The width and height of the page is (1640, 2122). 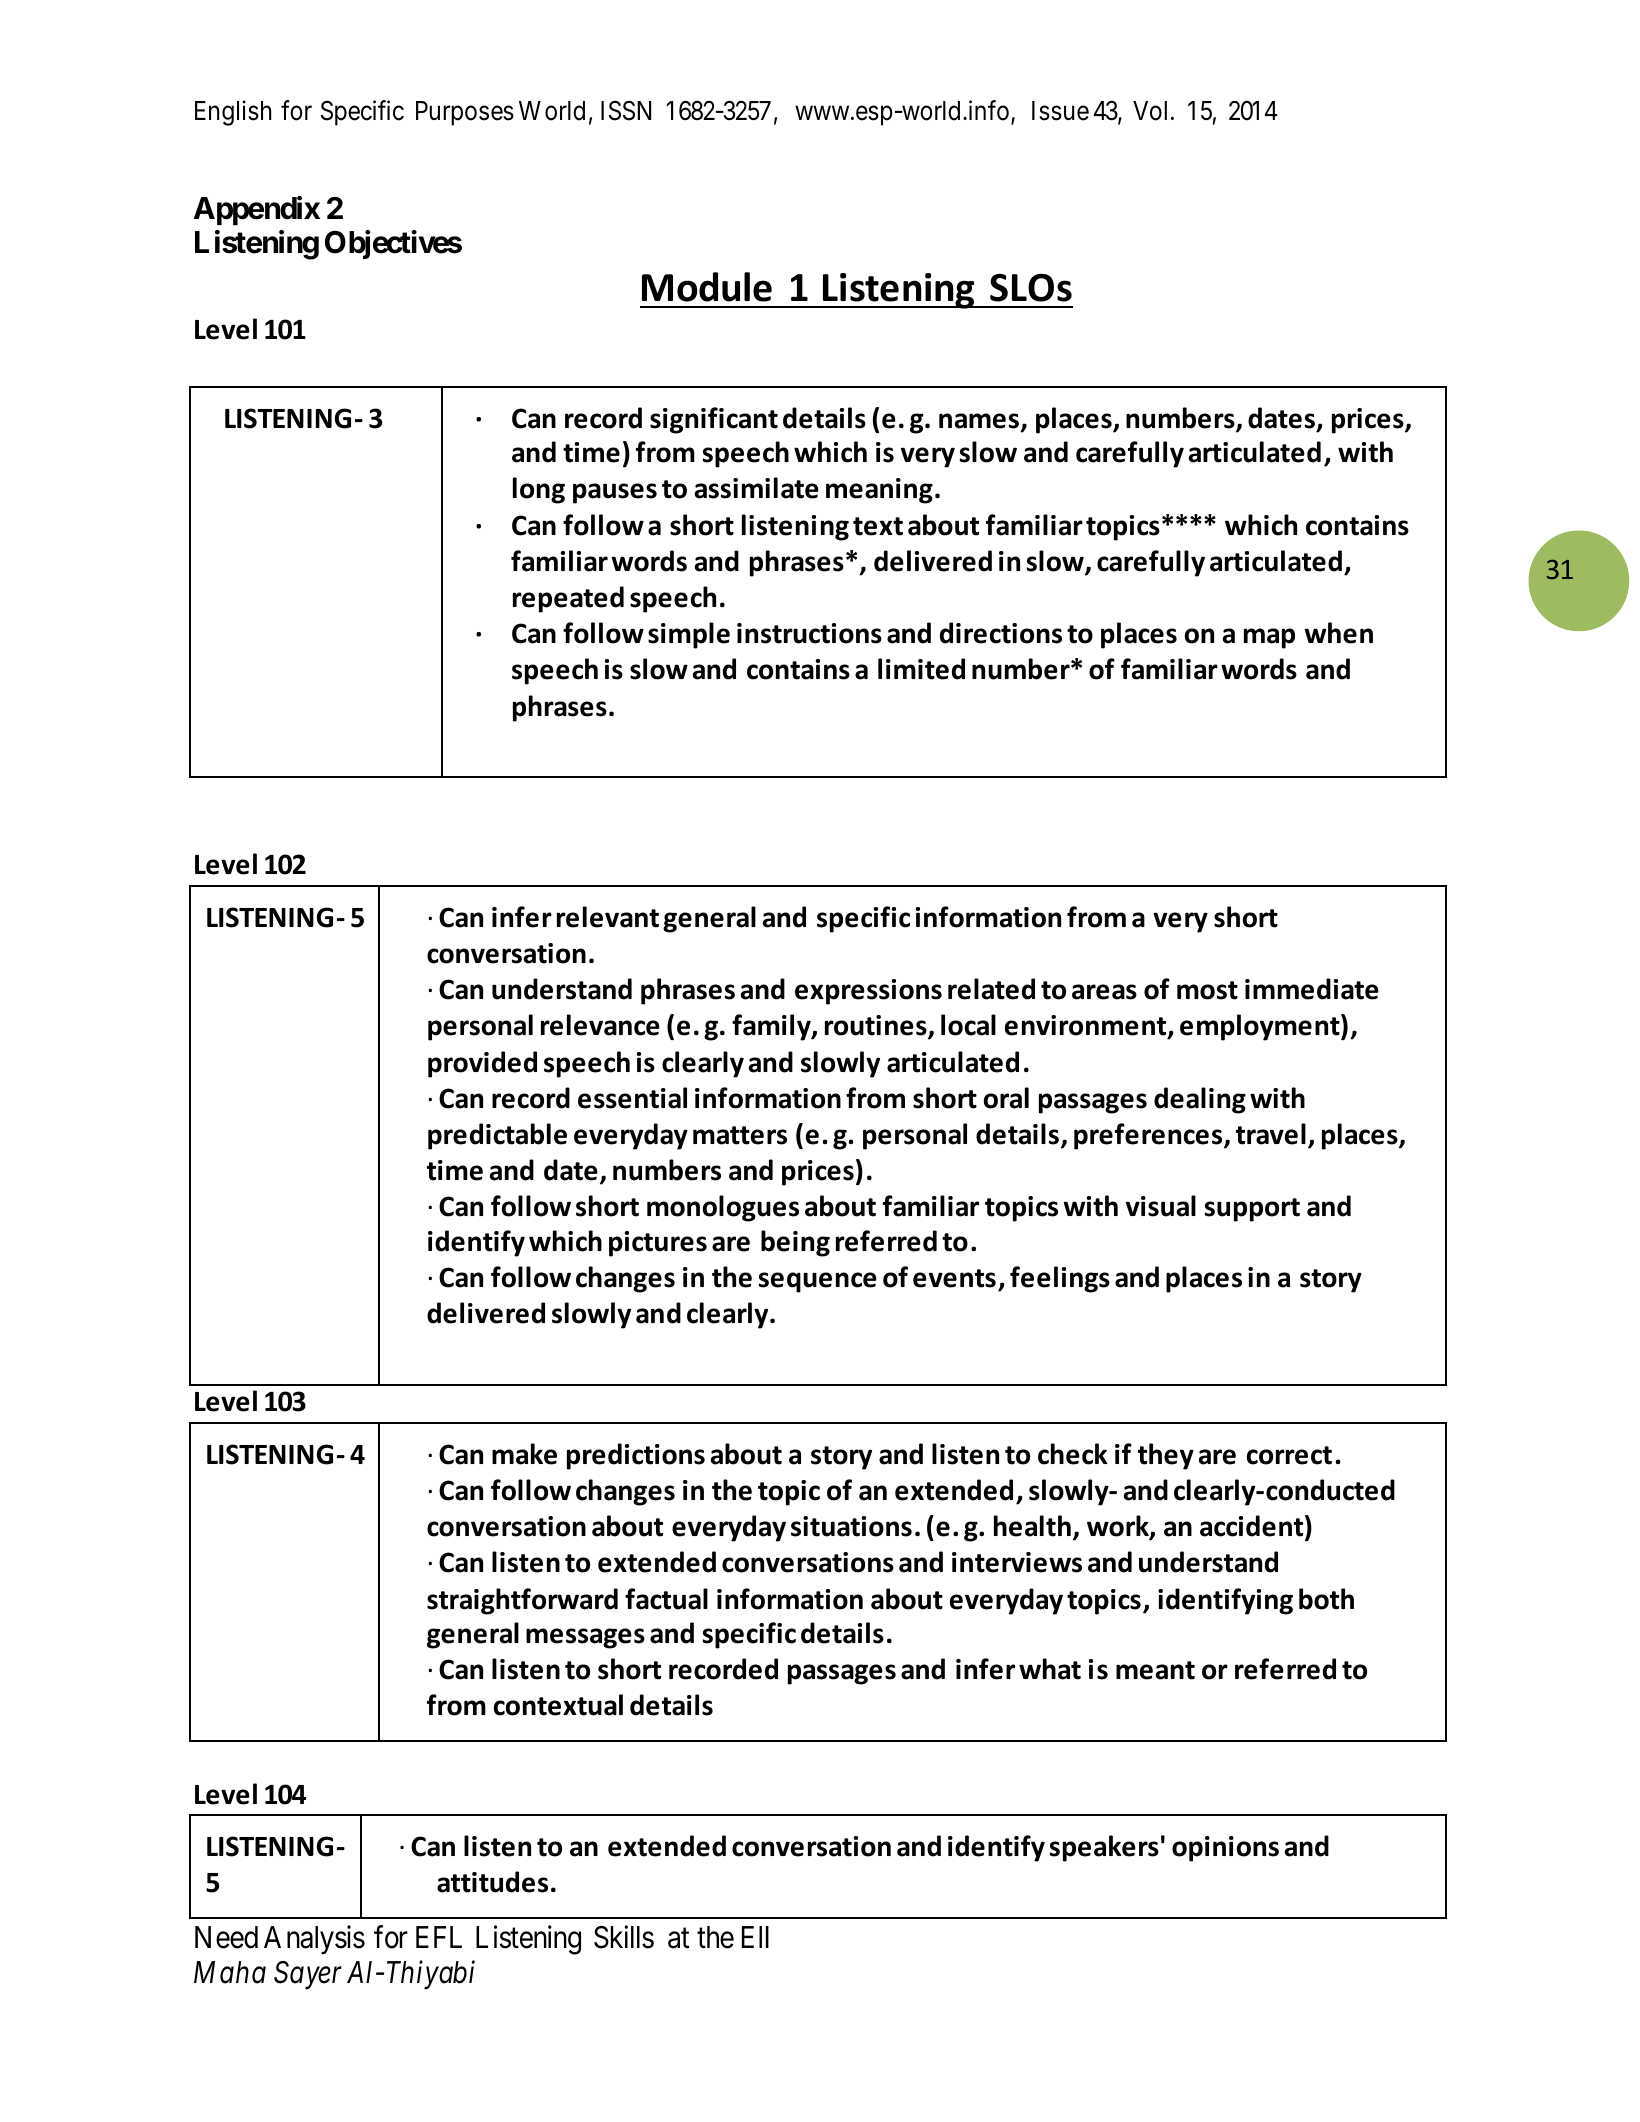 What do you see at coordinates (818, 1282) in the page?
I see `sequence` at bounding box center [818, 1282].
